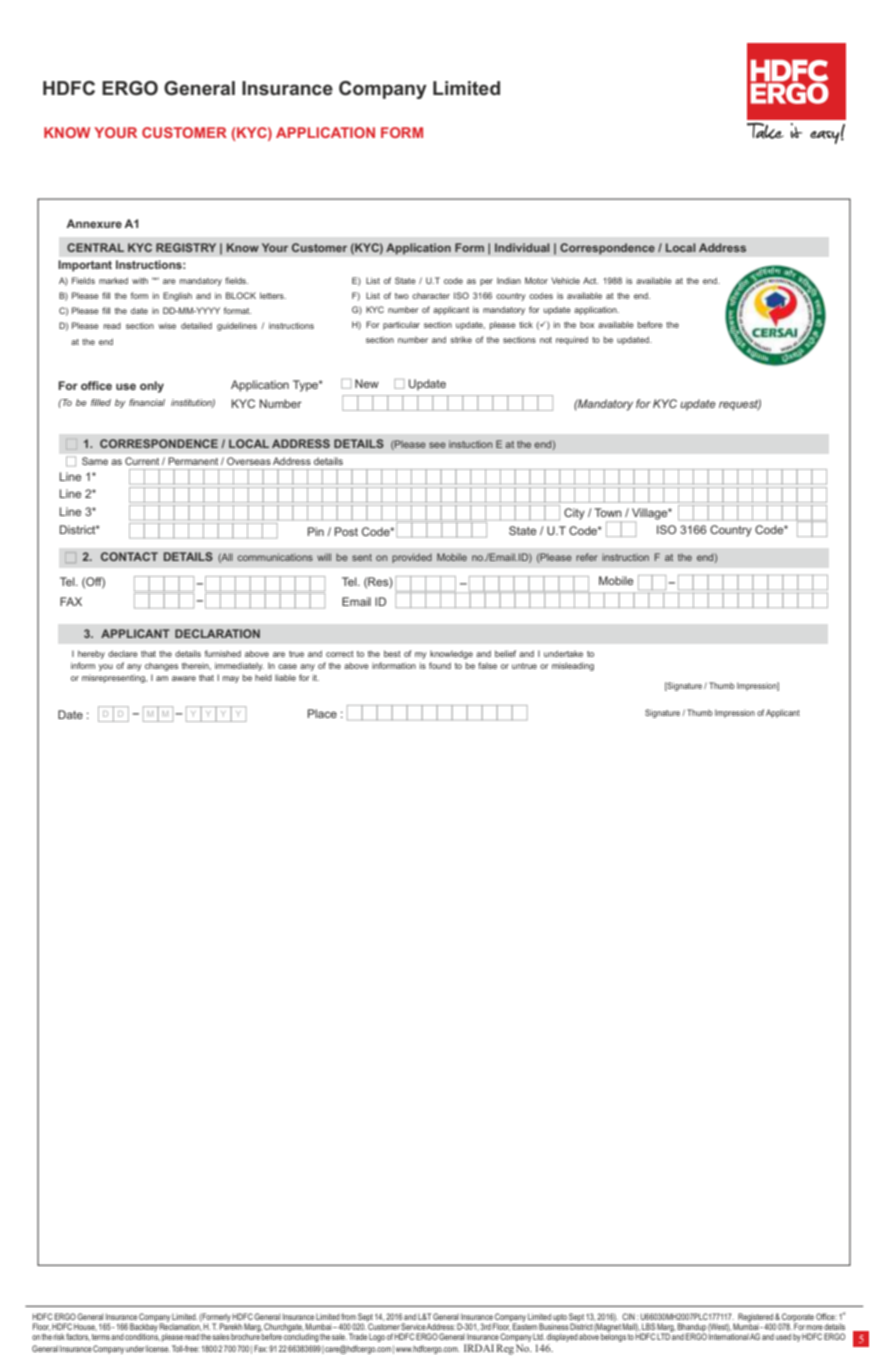 Image resolution: width=888 pixels, height=1372 pixels. I want to click on see, so click(437, 445).
